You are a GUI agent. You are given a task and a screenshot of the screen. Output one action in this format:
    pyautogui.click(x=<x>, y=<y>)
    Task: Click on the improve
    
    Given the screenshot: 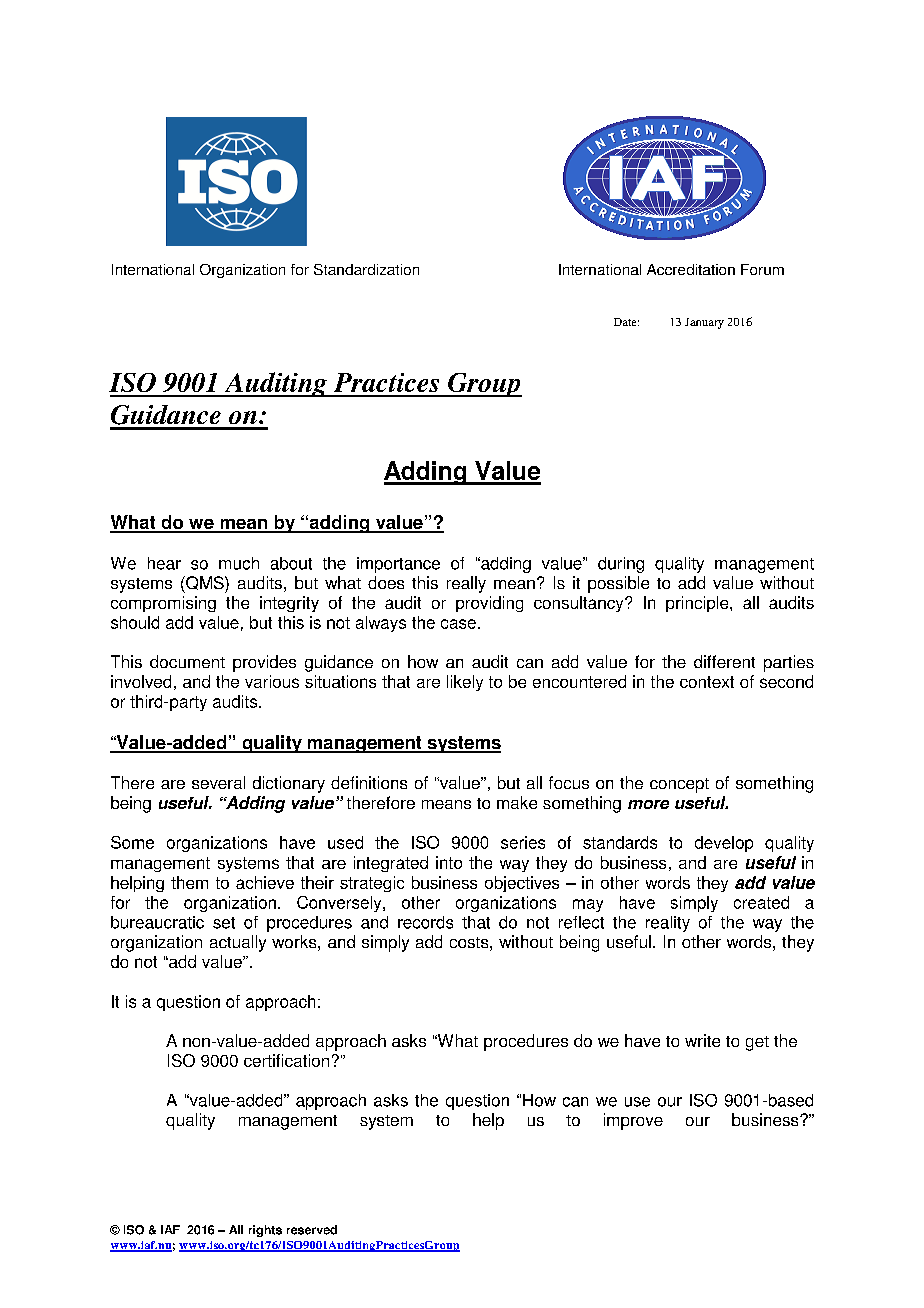 What is the action you would take?
    pyautogui.click(x=633, y=1121)
